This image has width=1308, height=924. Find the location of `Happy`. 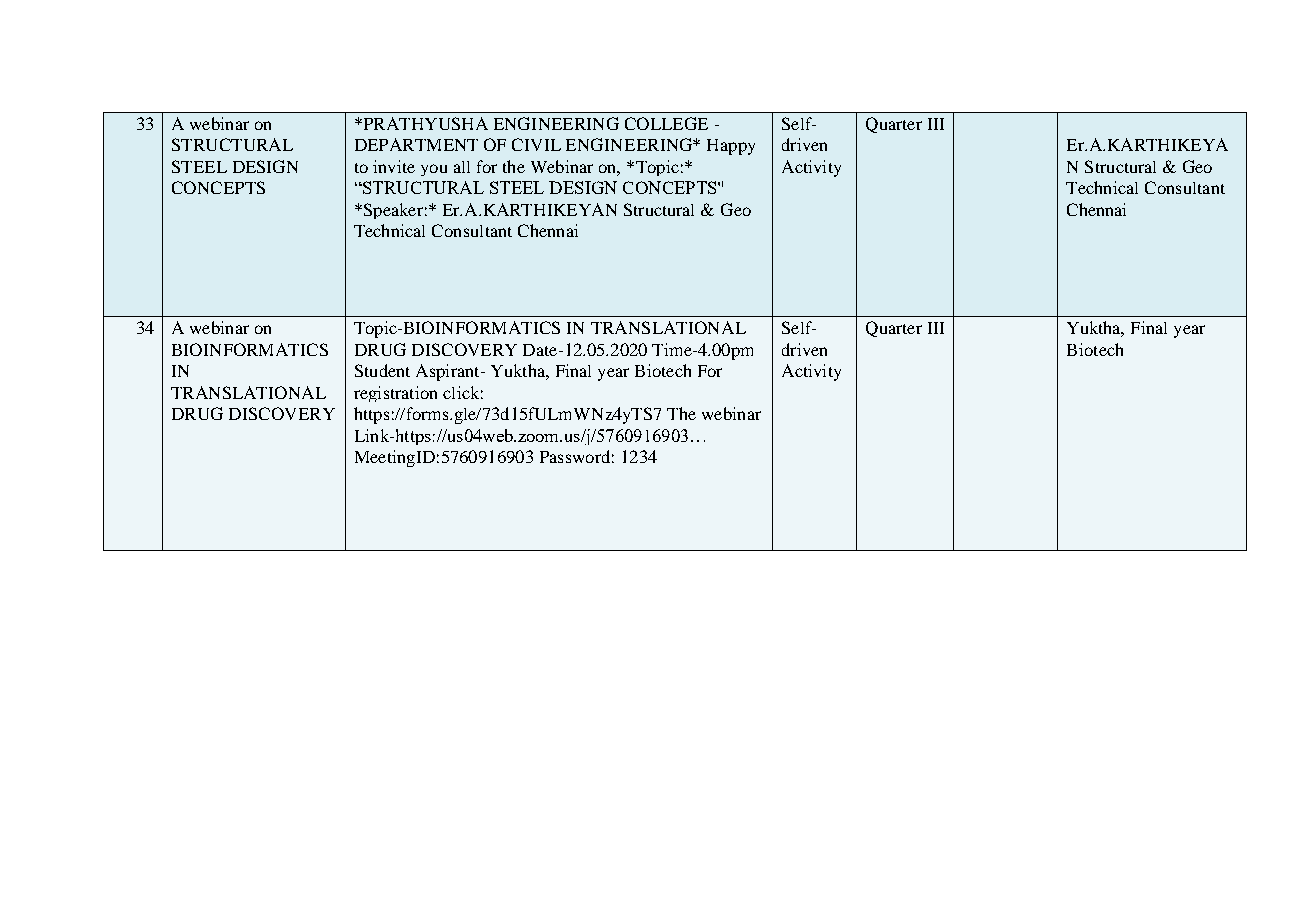

Happy is located at coordinates (731, 147).
